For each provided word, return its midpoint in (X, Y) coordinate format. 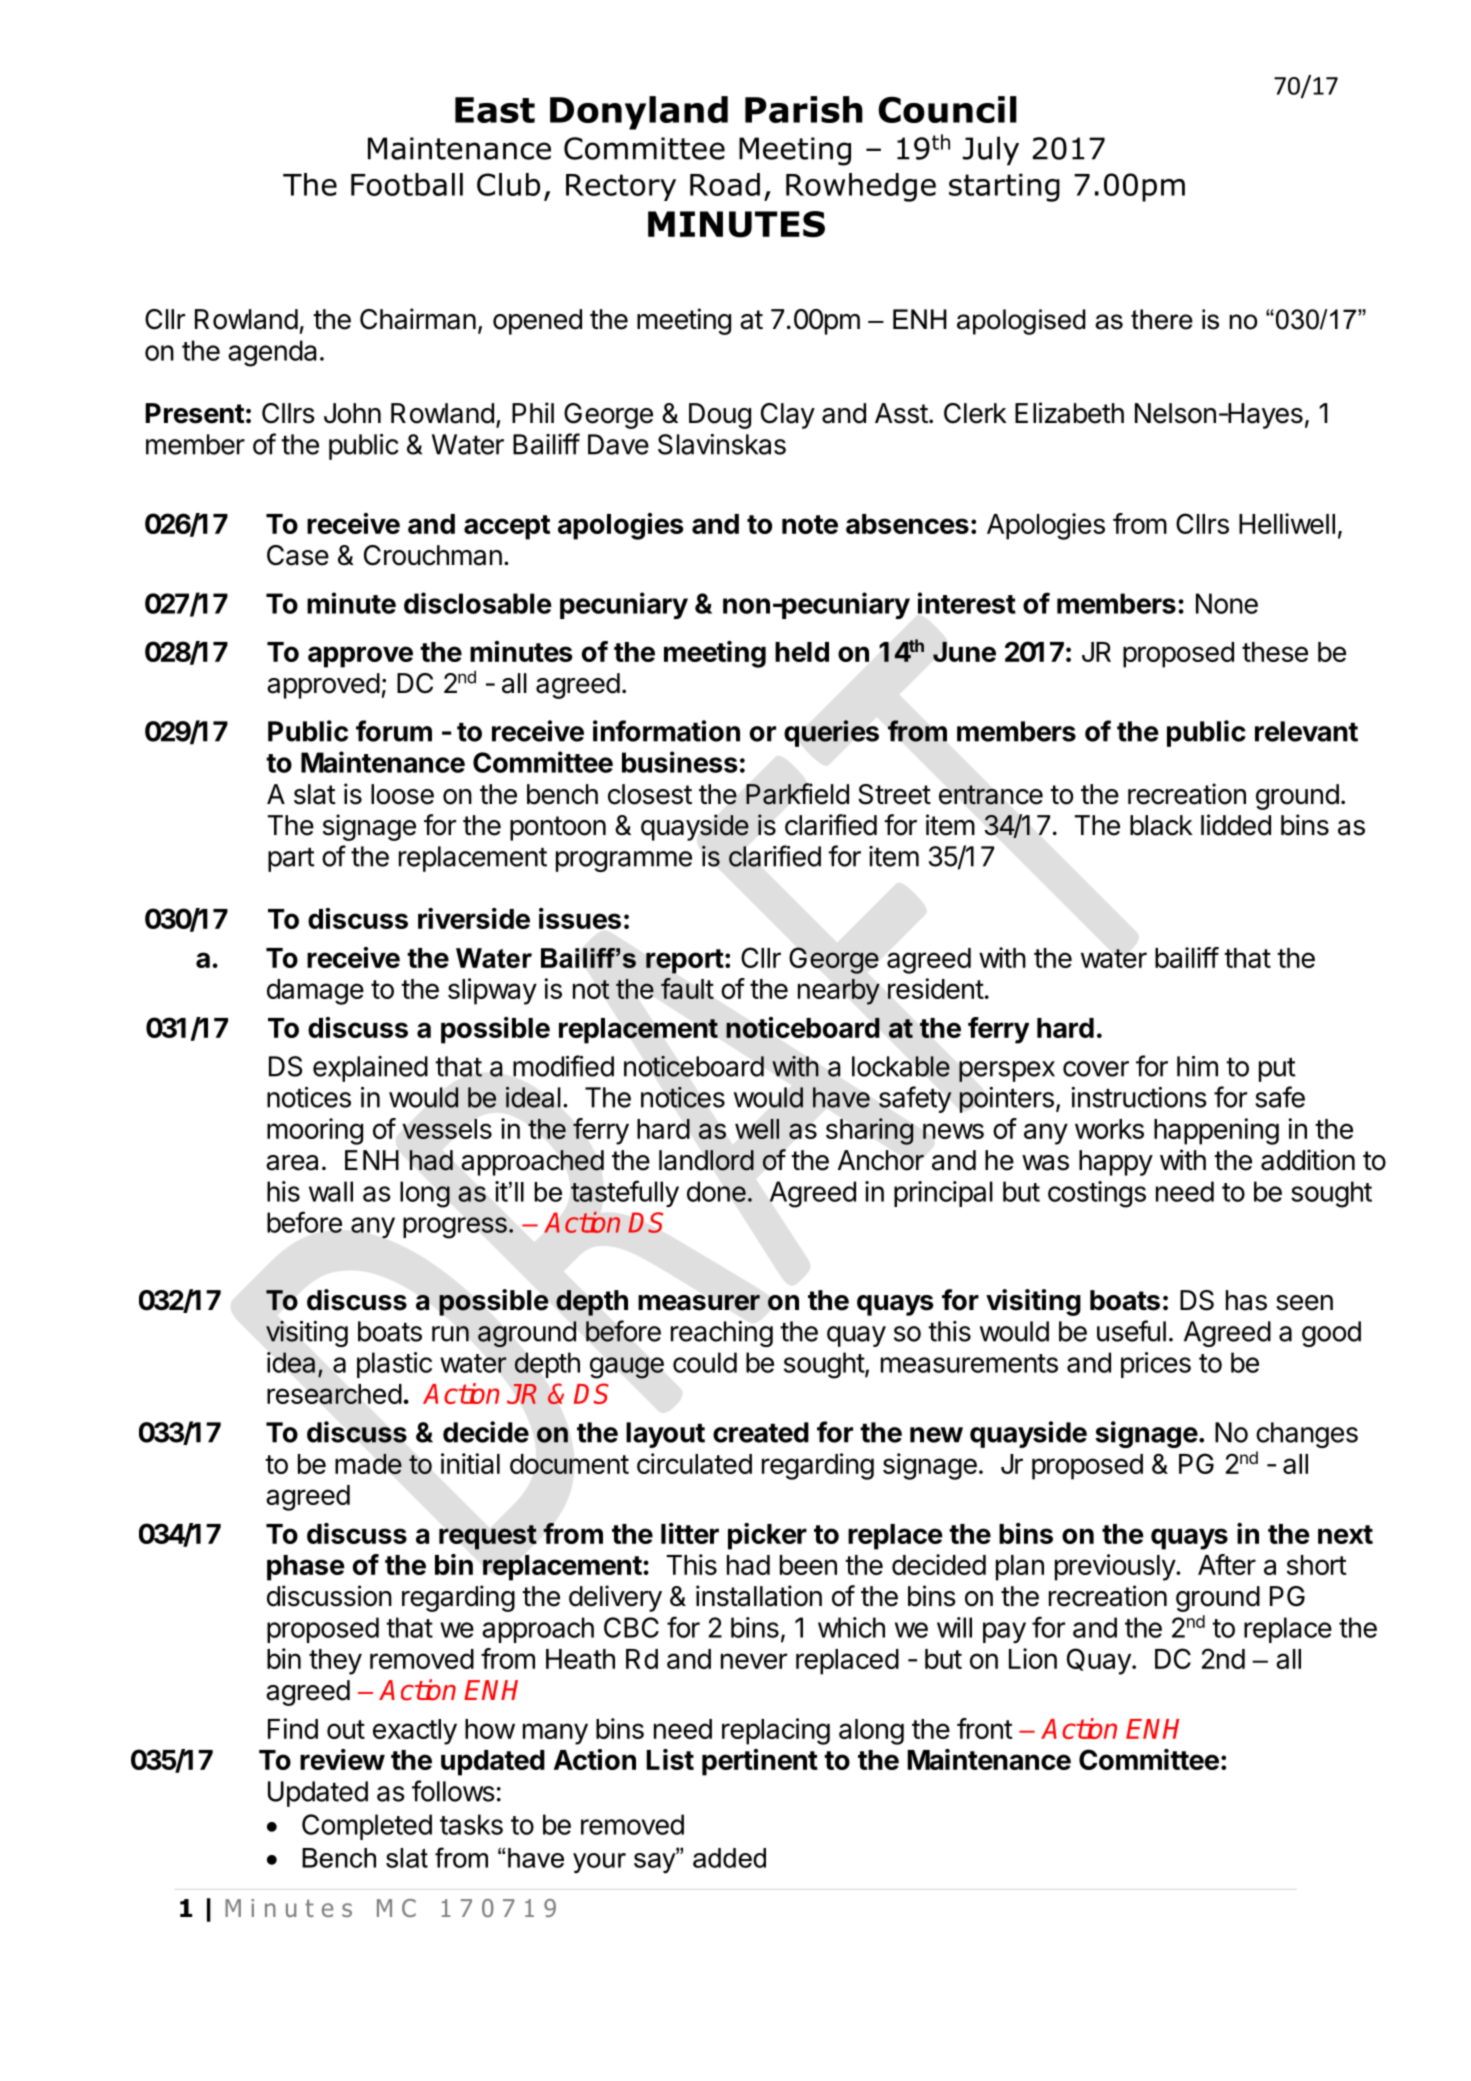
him (1197, 1066)
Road (725, 184)
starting (1004, 187)
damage (315, 992)
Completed (367, 1827)
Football (407, 184)
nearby (839, 991)
